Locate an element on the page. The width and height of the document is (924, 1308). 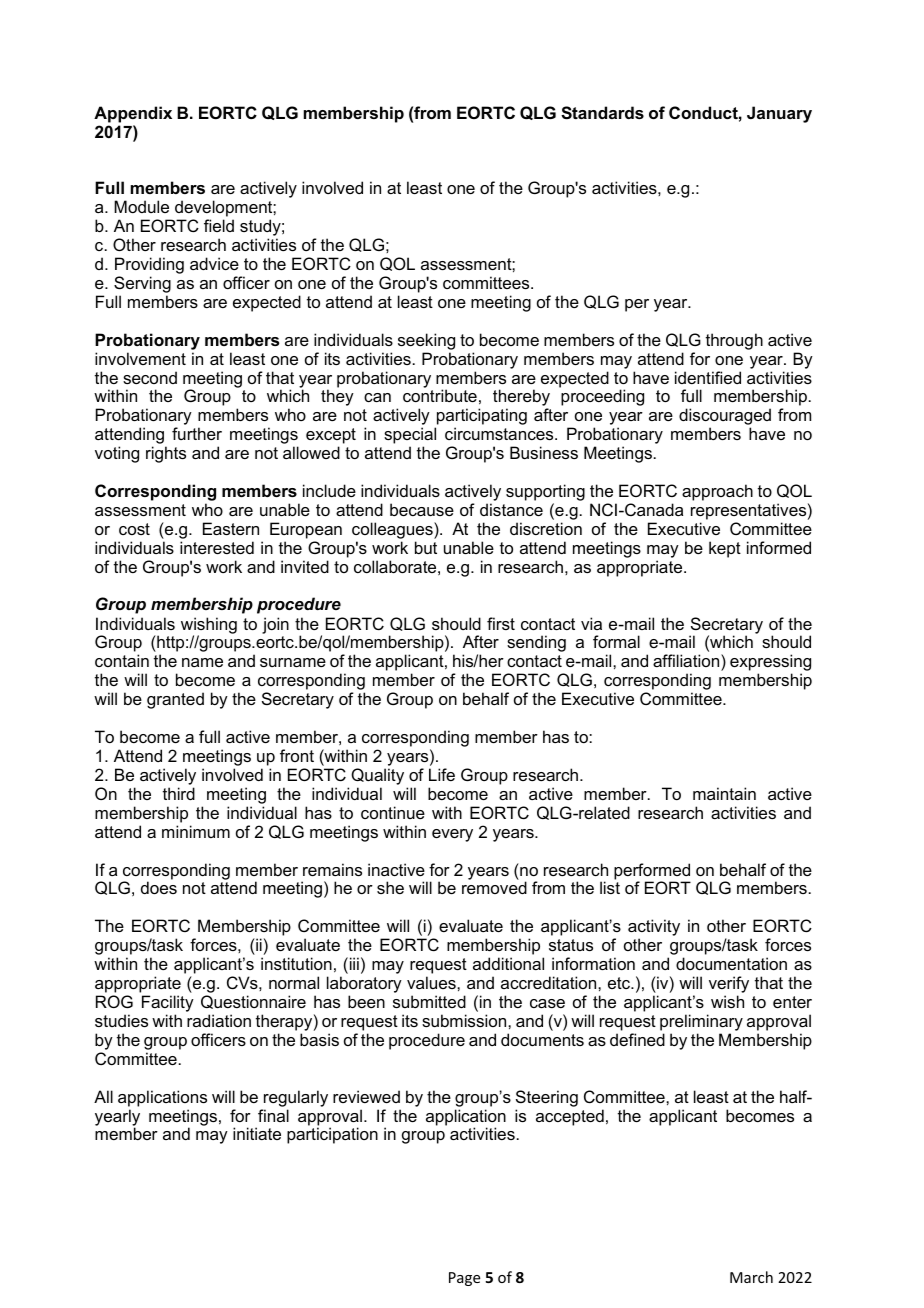
January is located at coordinates (779, 114).
